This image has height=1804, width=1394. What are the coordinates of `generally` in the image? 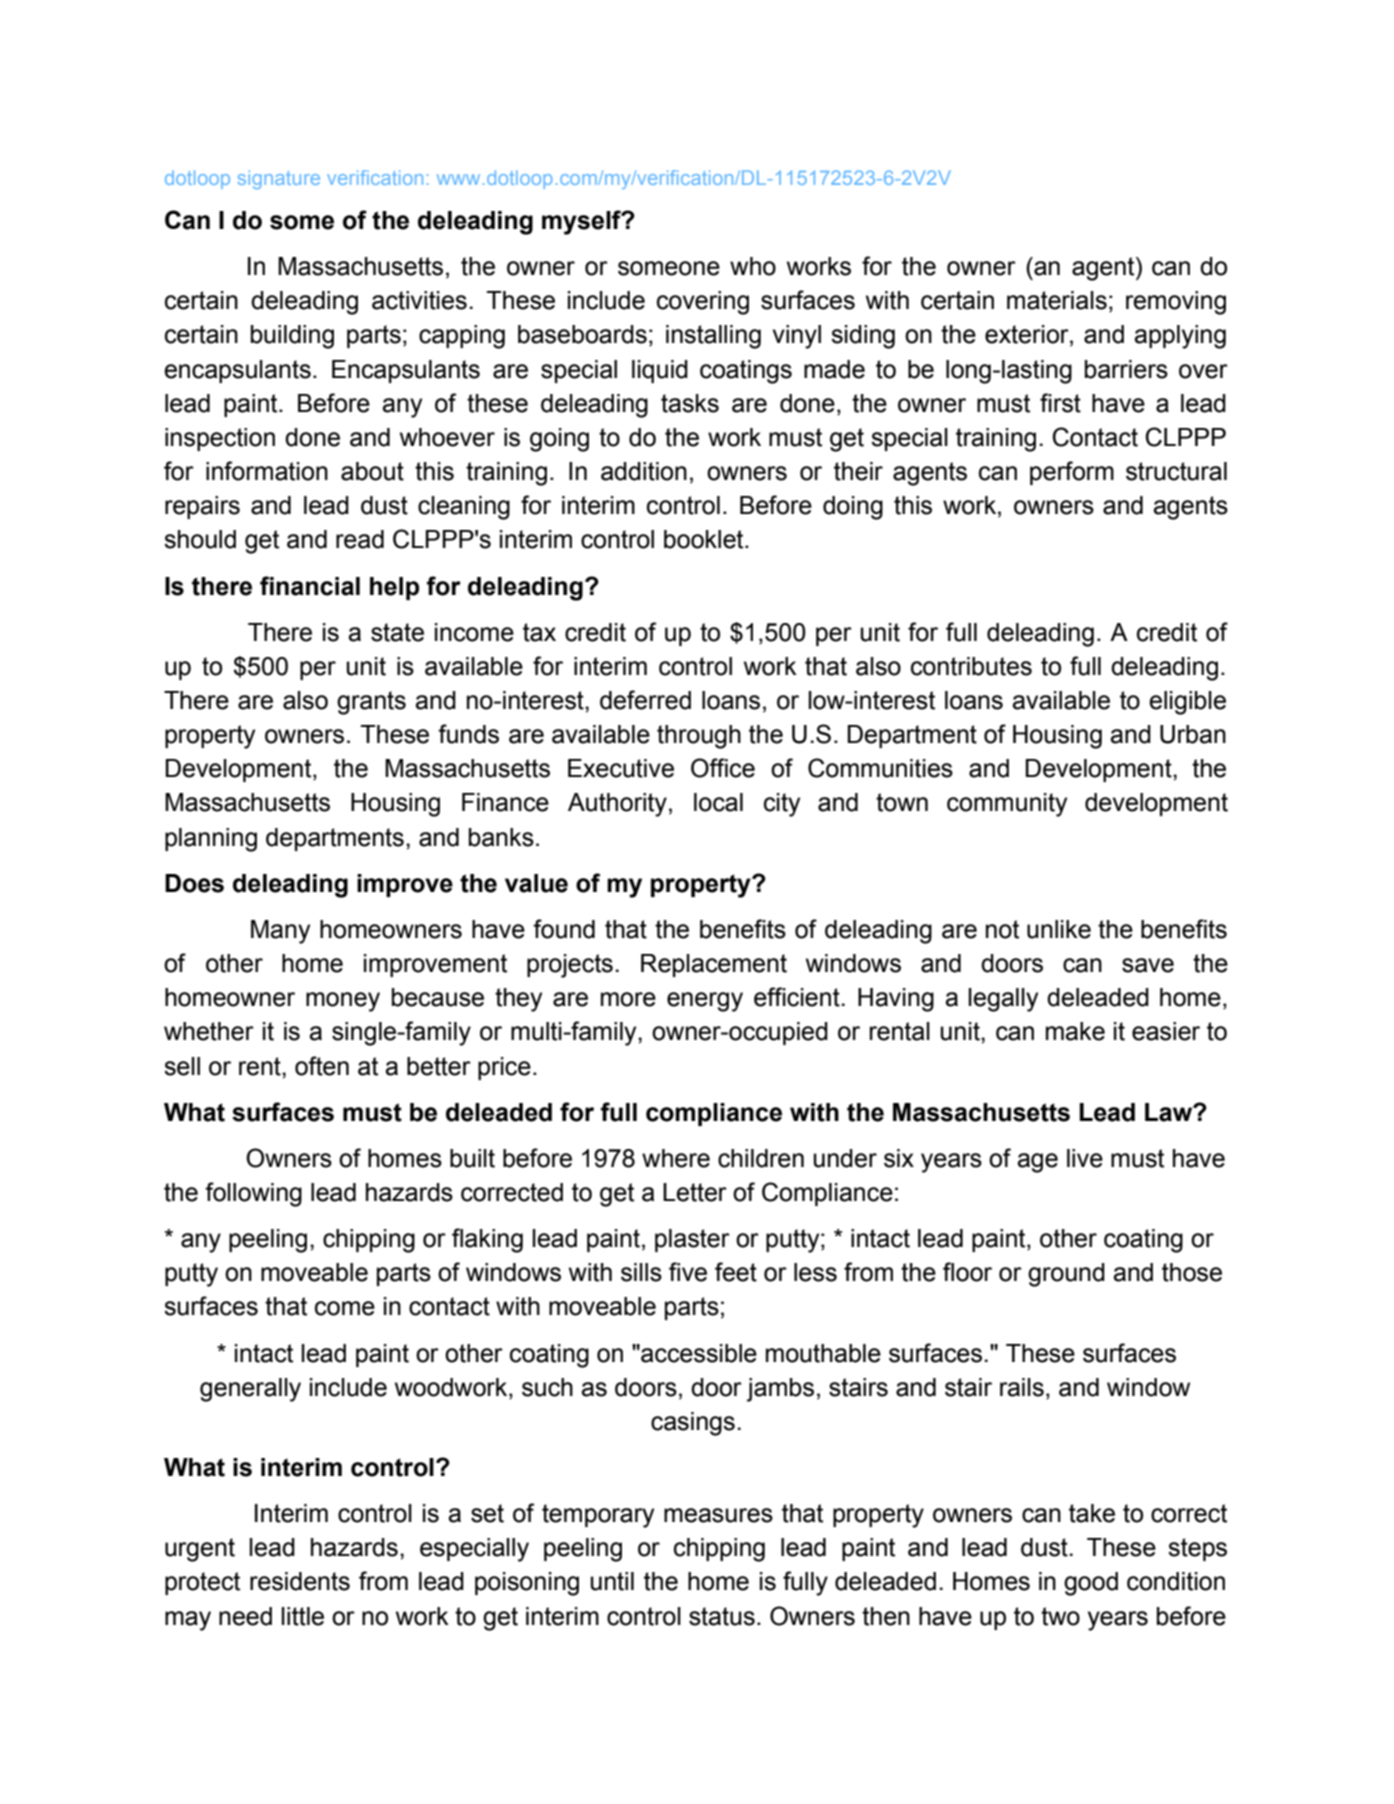 It's located at (250, 1390).
